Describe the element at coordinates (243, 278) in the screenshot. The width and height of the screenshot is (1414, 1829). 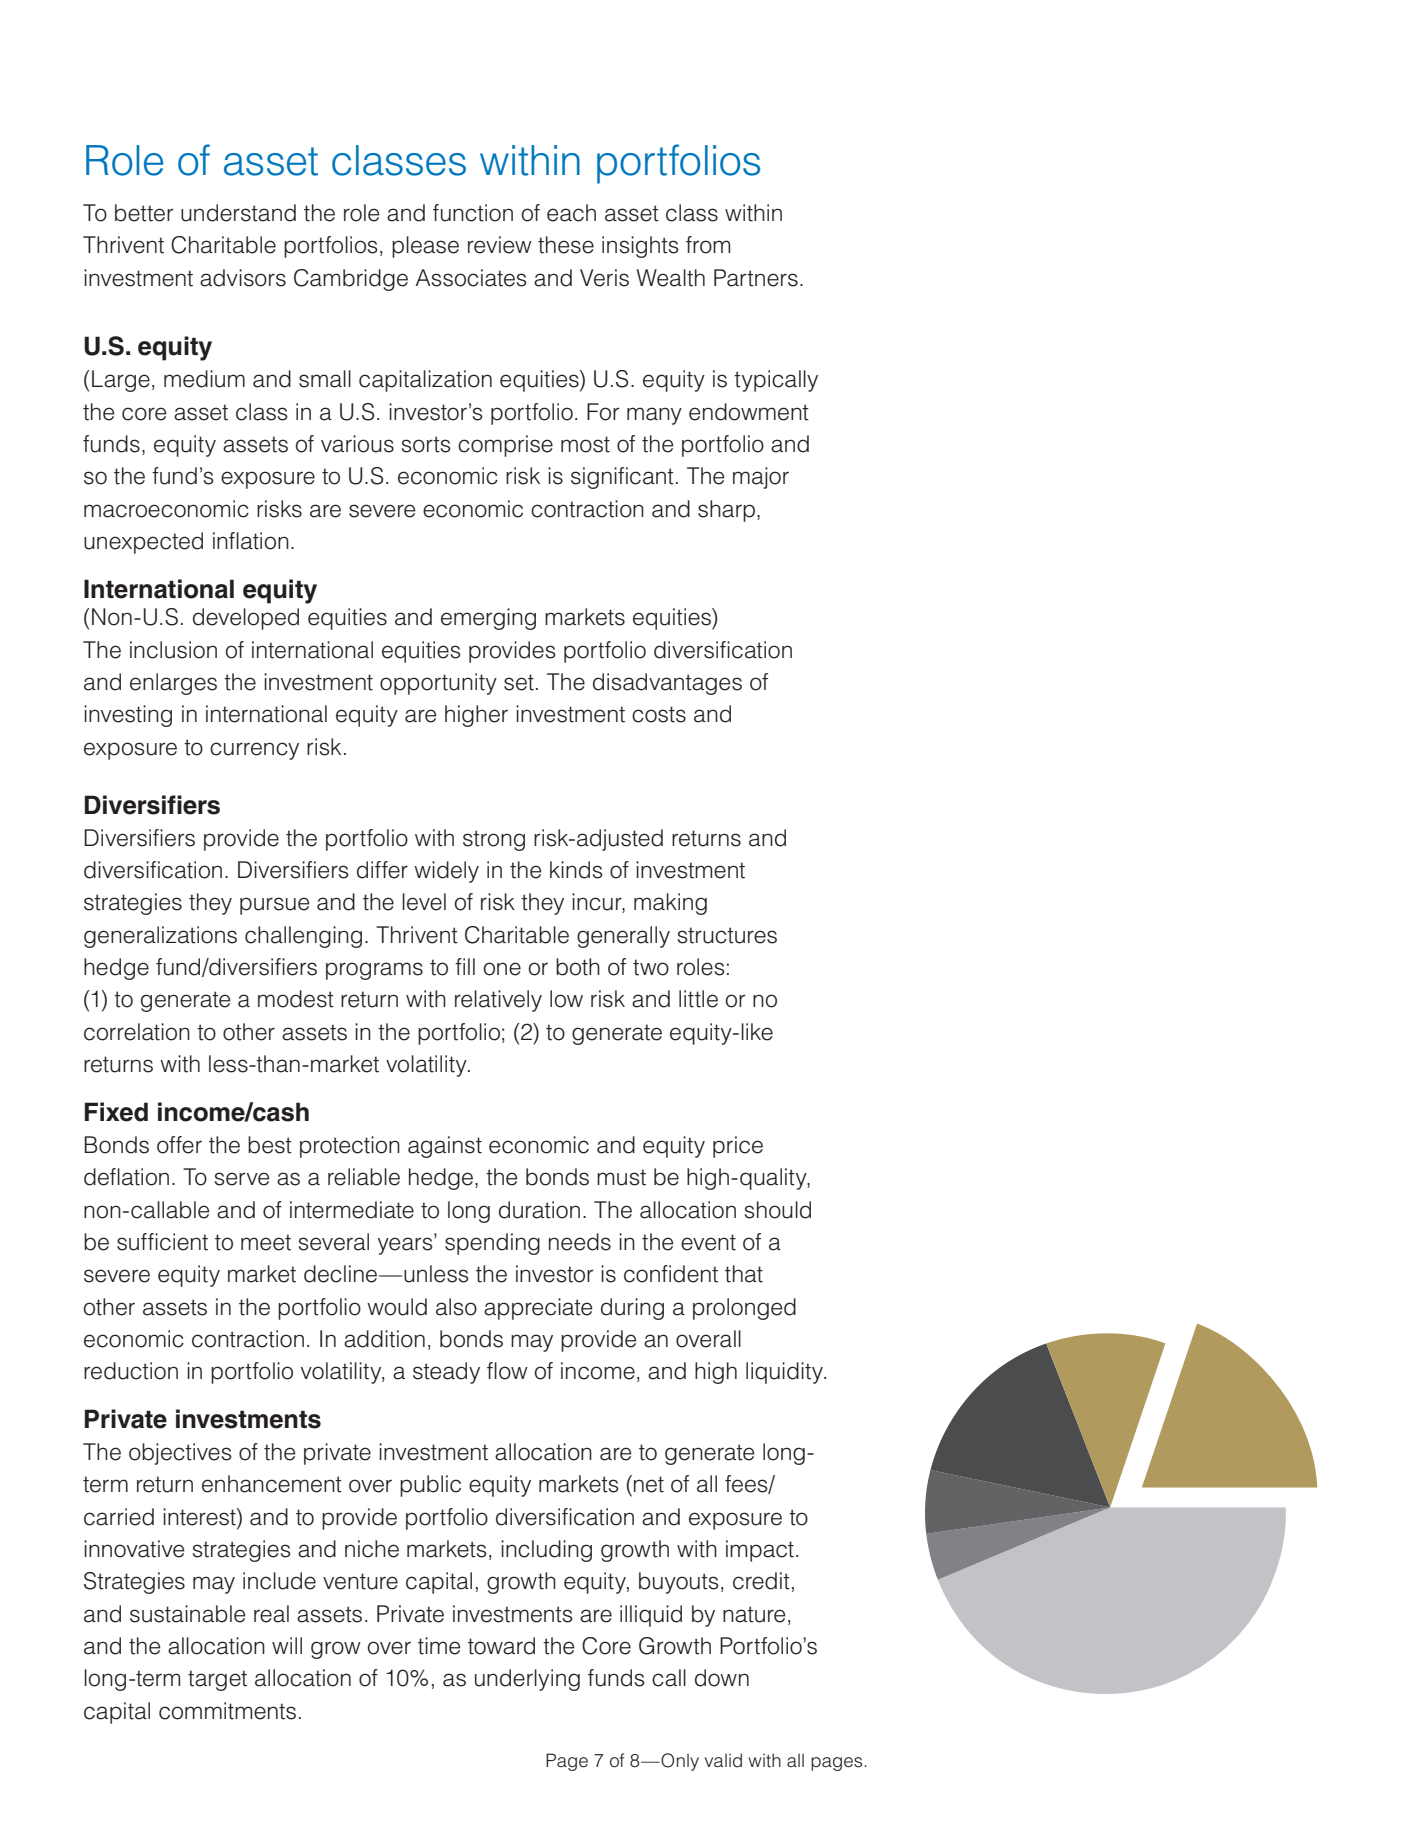
I see `advisors` at that location.
